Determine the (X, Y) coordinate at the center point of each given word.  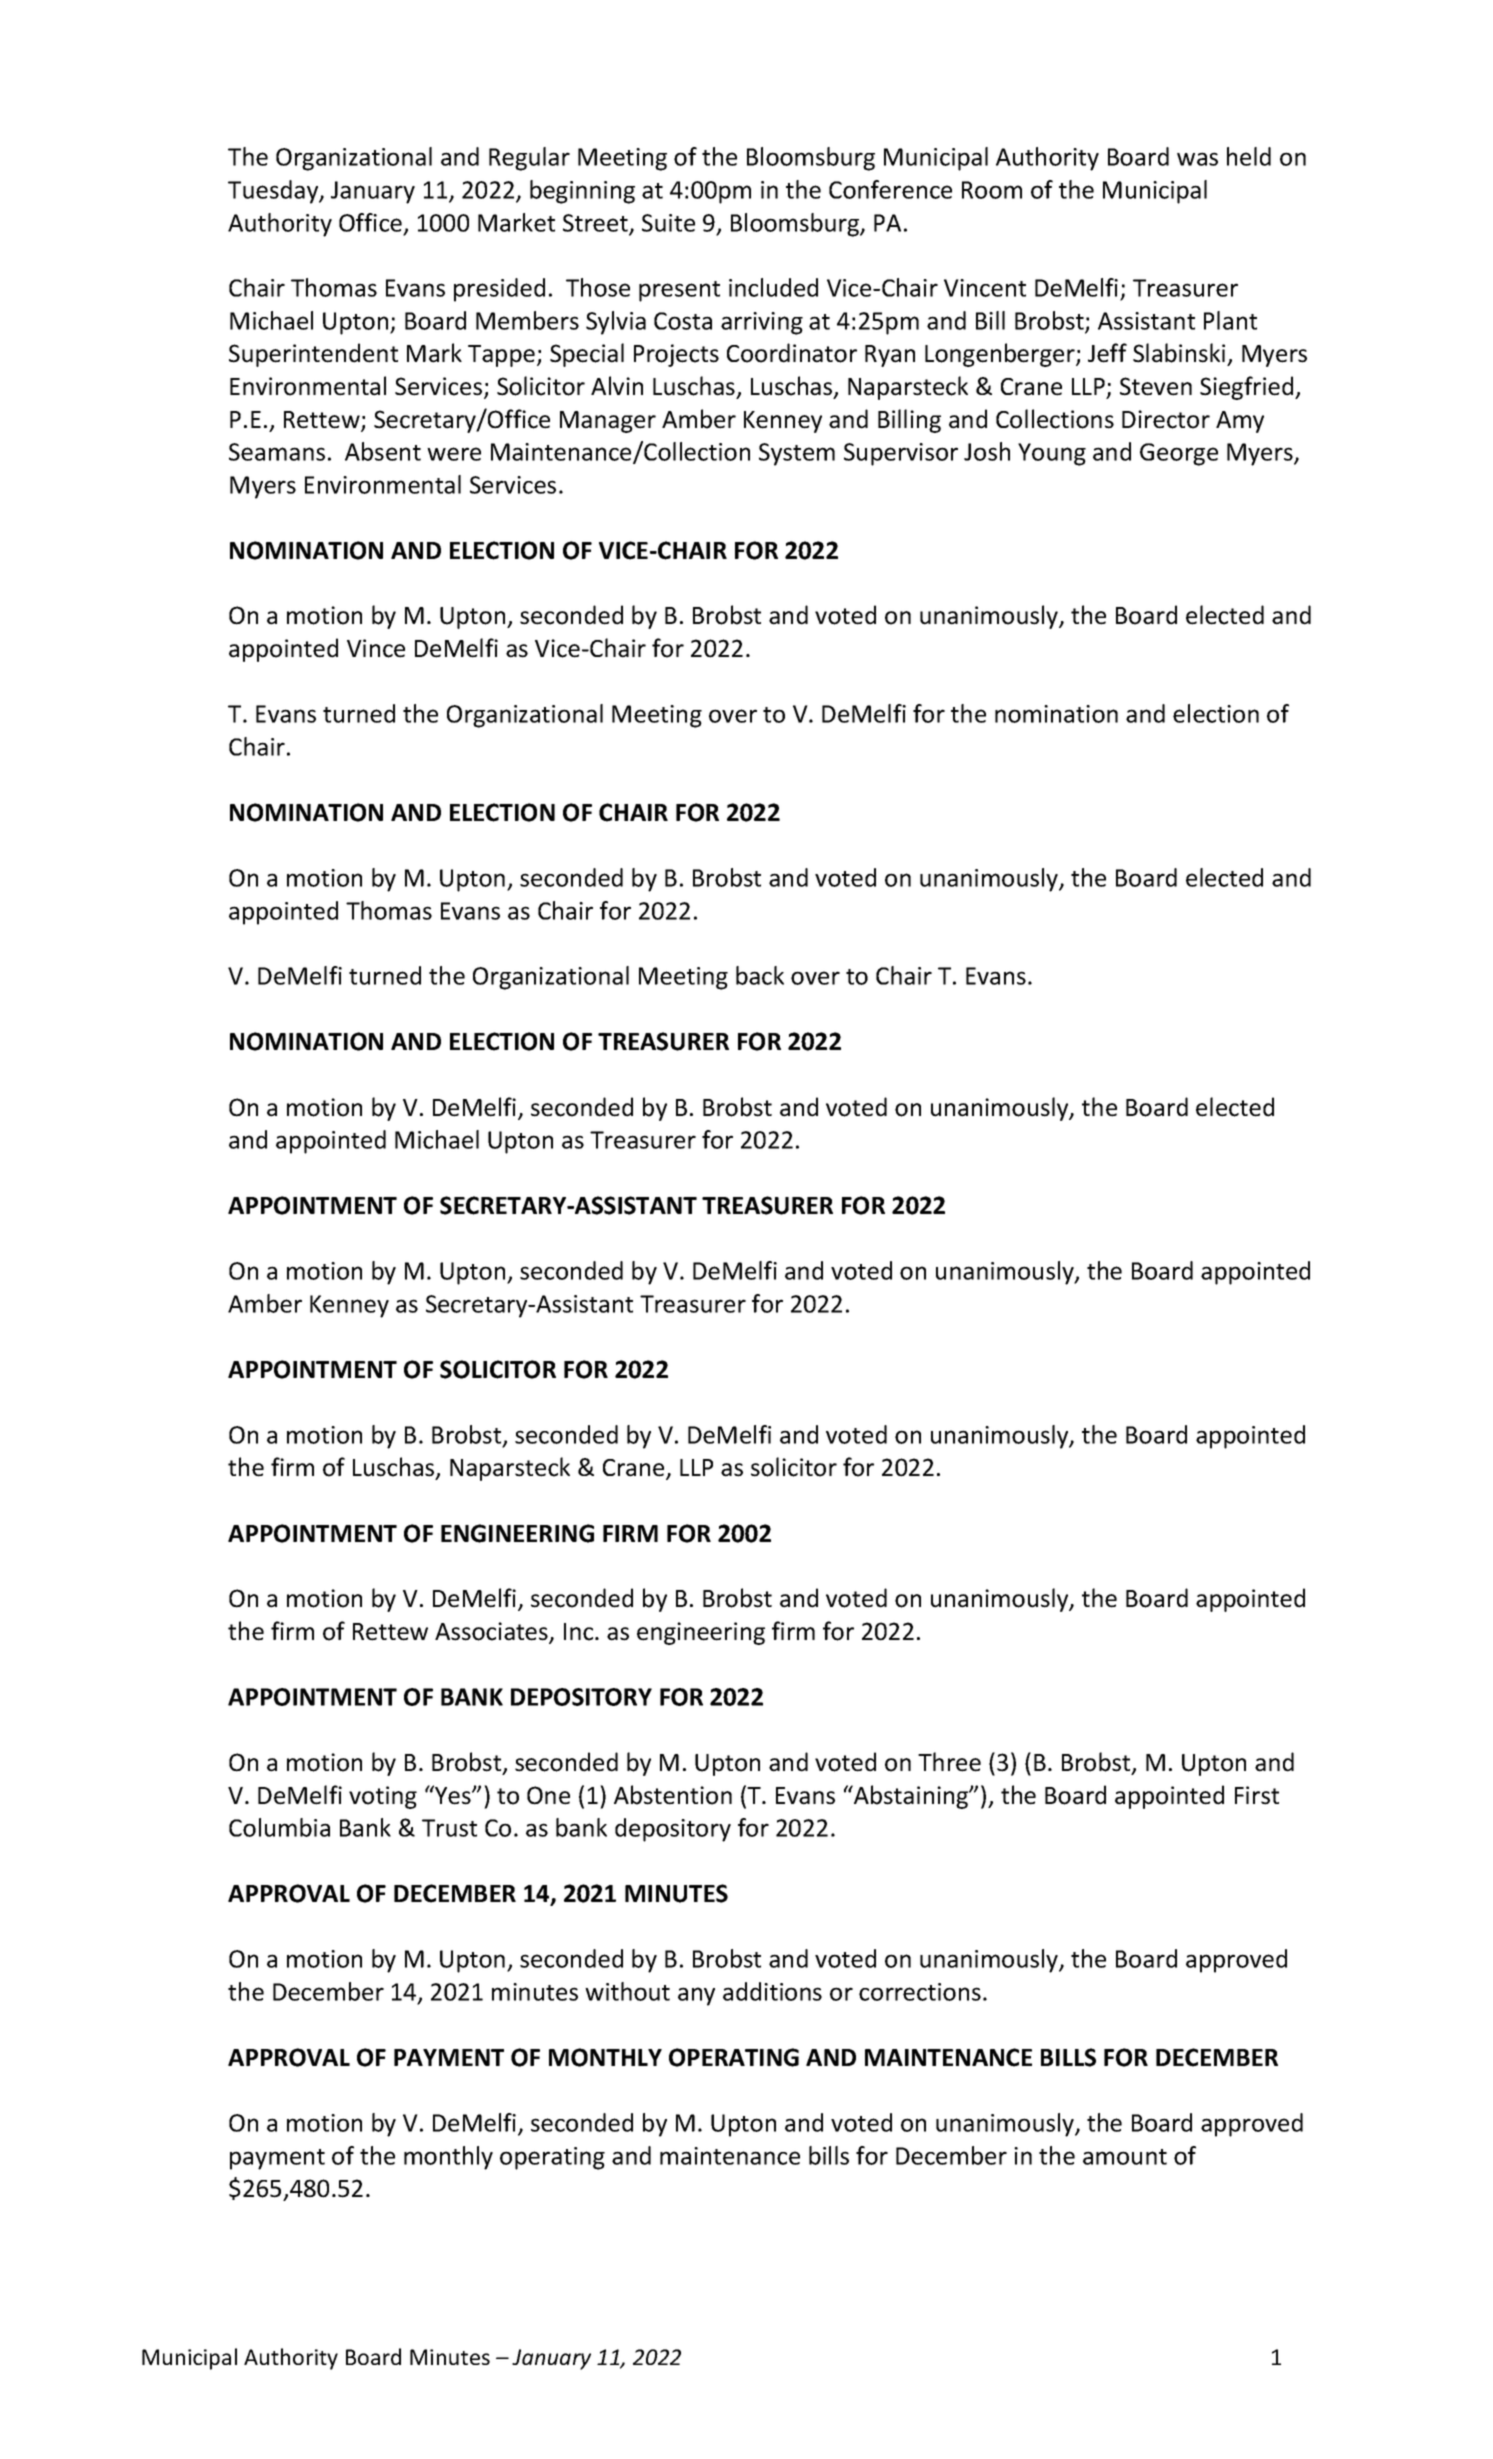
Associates (492, 1632)
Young (1052, 454)
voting (383, 1797)
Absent (383, 451)
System (797, 454)
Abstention (673, 1795)
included (773, 287)
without (627, 1991)
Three (949, 1762)
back (760, 975)
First (1257, 1795)
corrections (920, 1992)
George (1179, 454)
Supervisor (901, 454)
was (1197, 159)
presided (499, 290)
